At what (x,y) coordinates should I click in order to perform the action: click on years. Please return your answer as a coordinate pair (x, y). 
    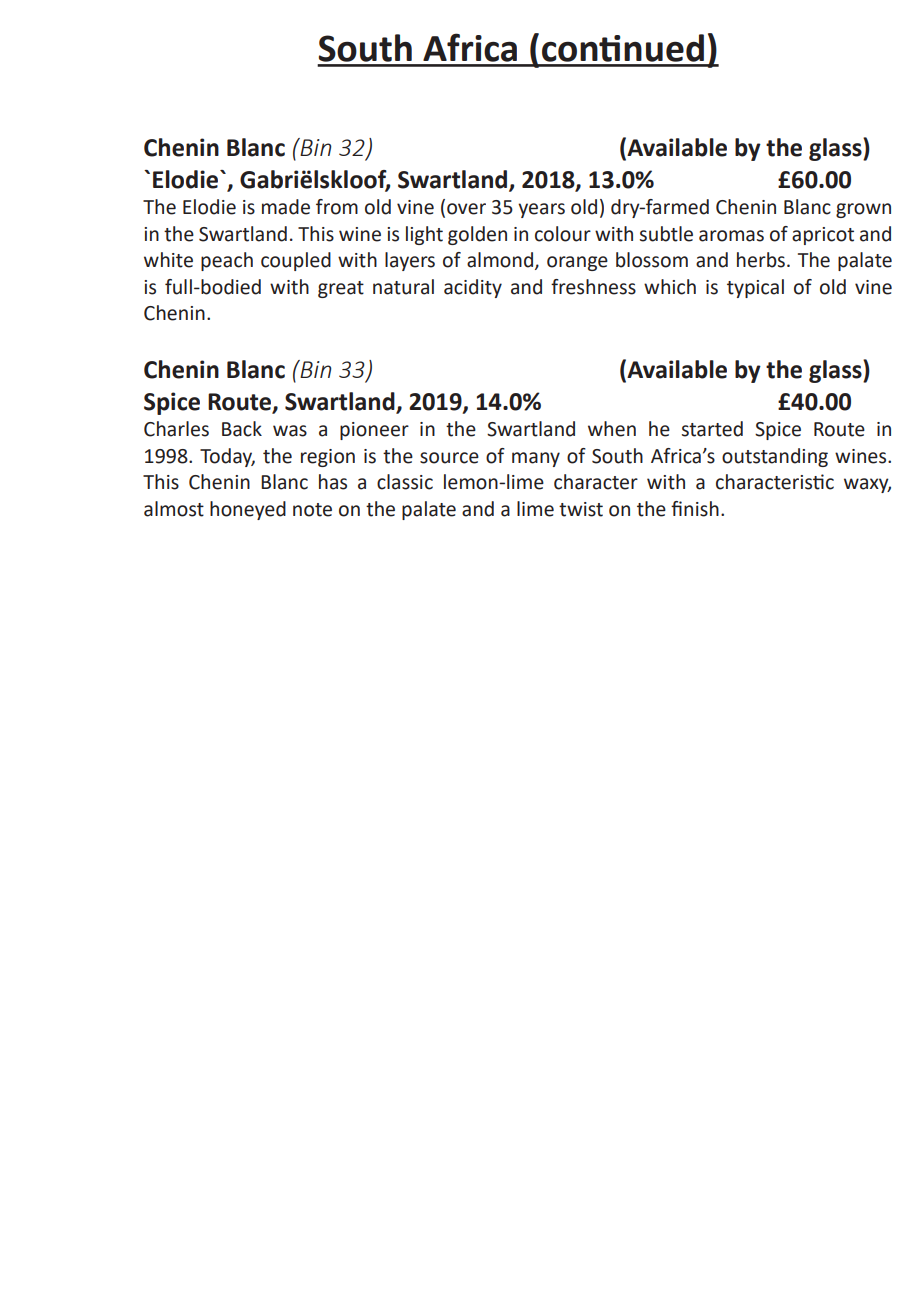
    Looking at the image, I should click on (541, 210).
